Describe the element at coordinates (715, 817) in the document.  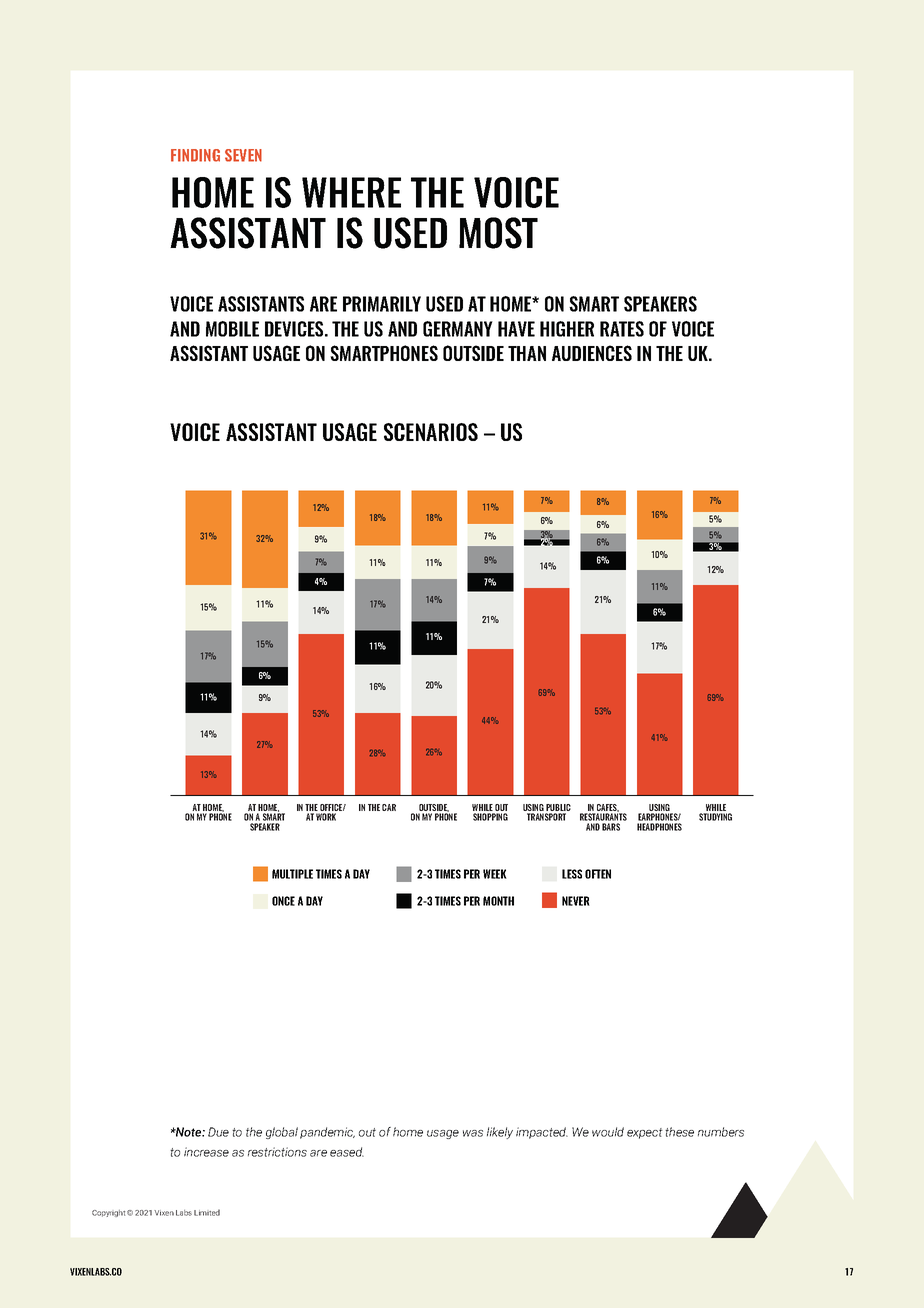
I see `STUDYING` at that location.
